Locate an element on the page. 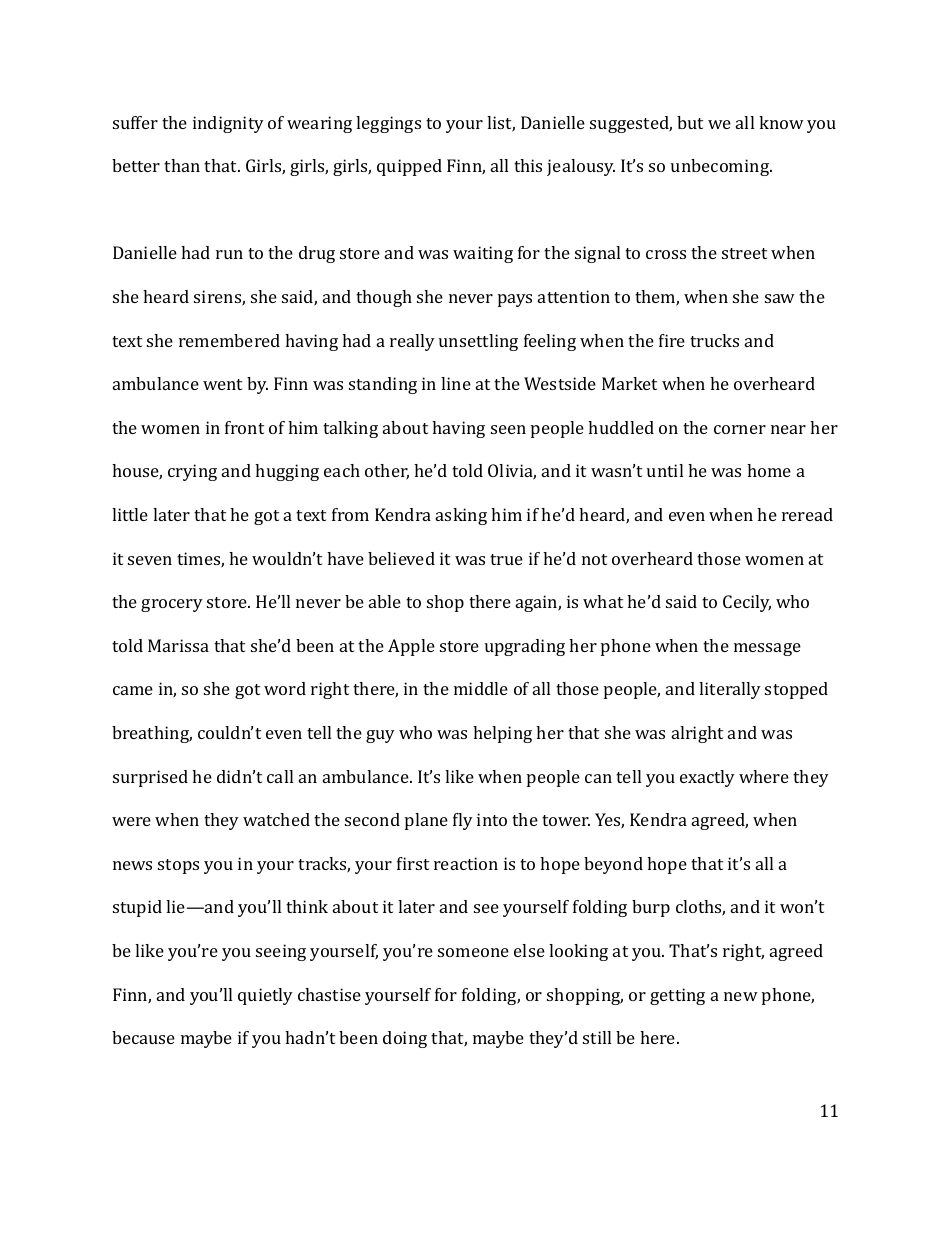 The width and height of the image is (952, 1233). unsettling is located at coordinates (478, 342).
